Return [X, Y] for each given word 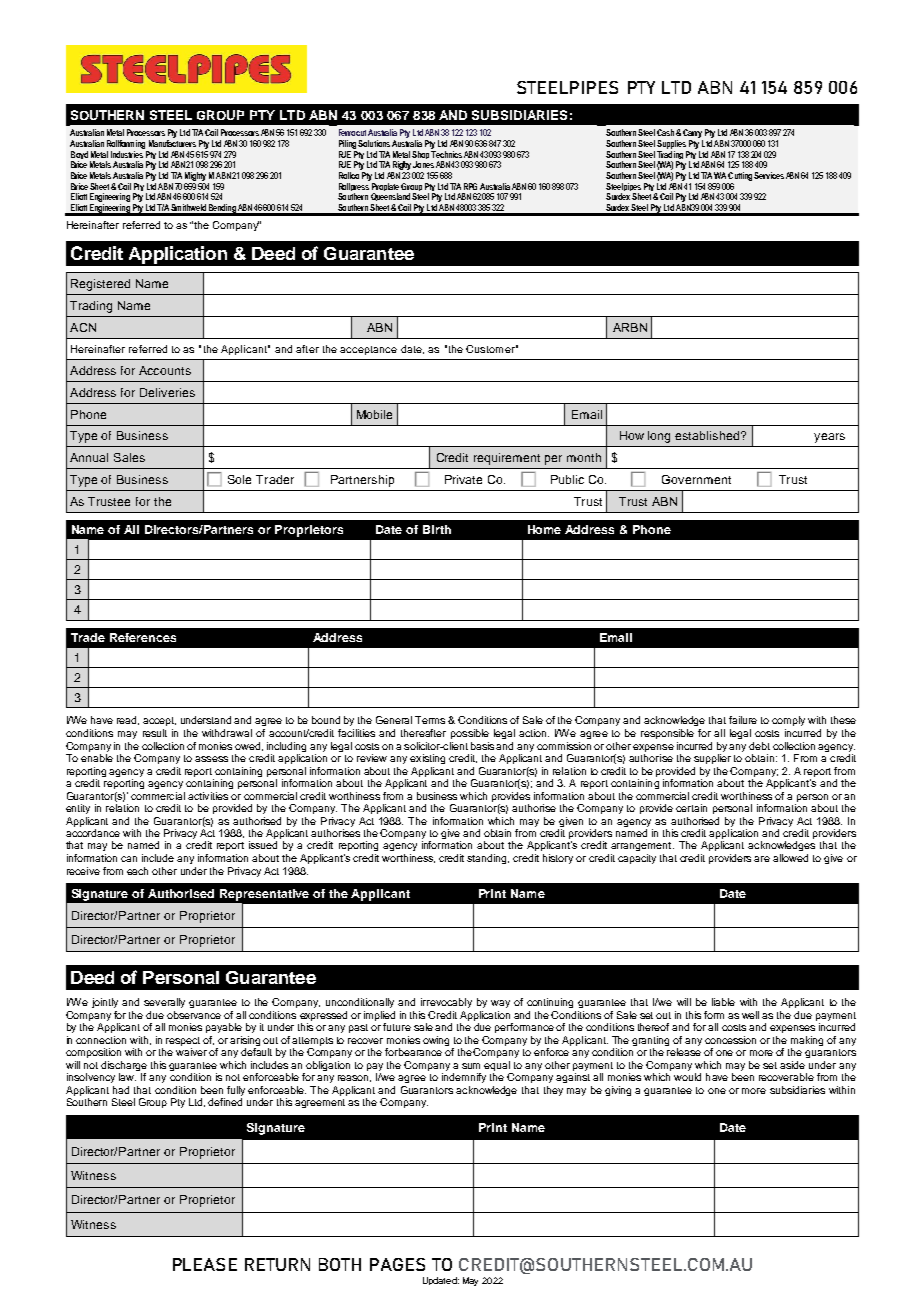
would [687, 1077]
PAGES [397, 1264]
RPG [470, 186]
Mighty [195, 176]
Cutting [740, 176]
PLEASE [205, 1264]
